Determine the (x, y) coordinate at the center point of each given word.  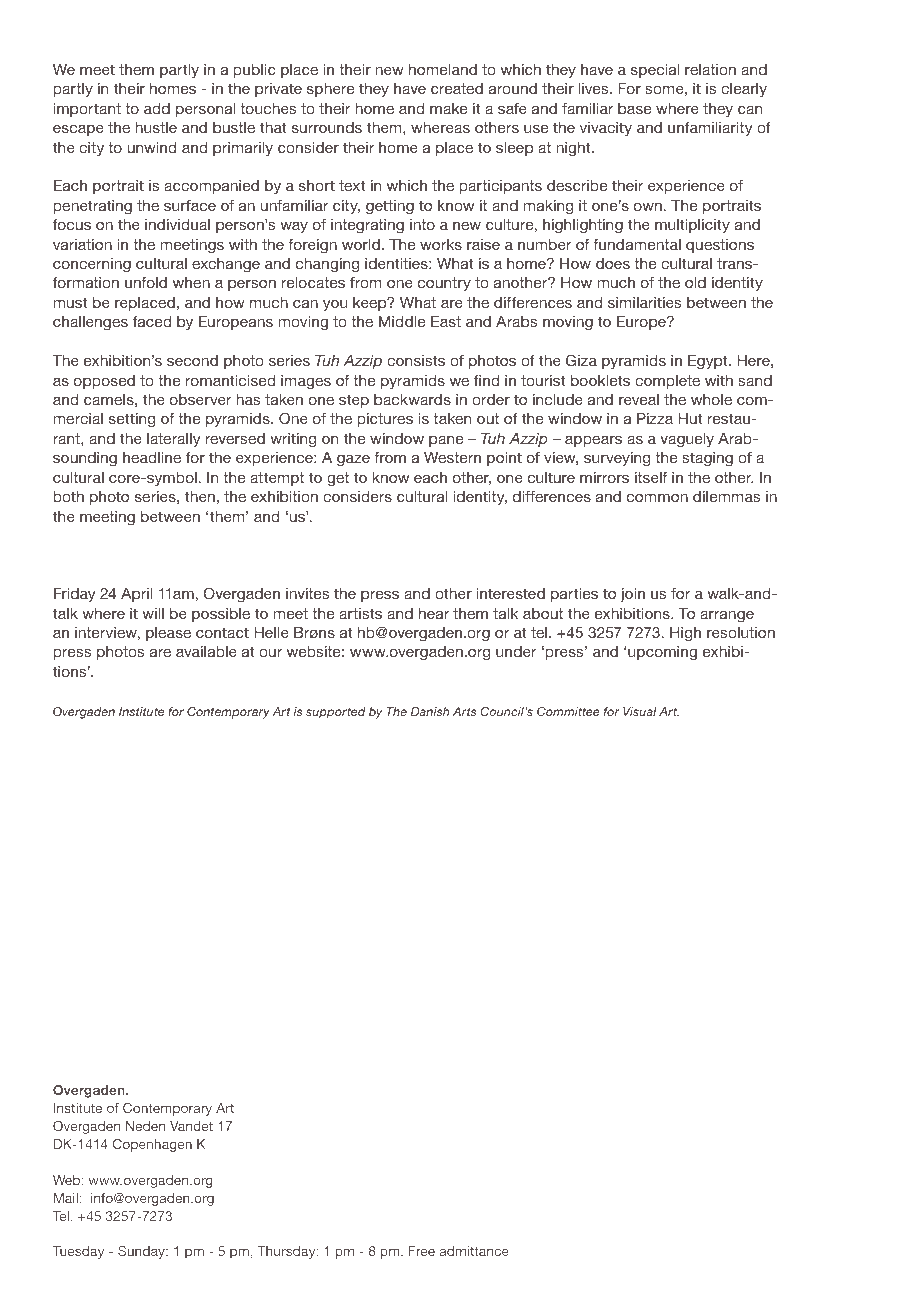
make (448, 108)
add (157, 108)
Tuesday (78, 1252)
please (168, 634)
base (634, 108)
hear (434, 613)
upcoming (661, 653)
